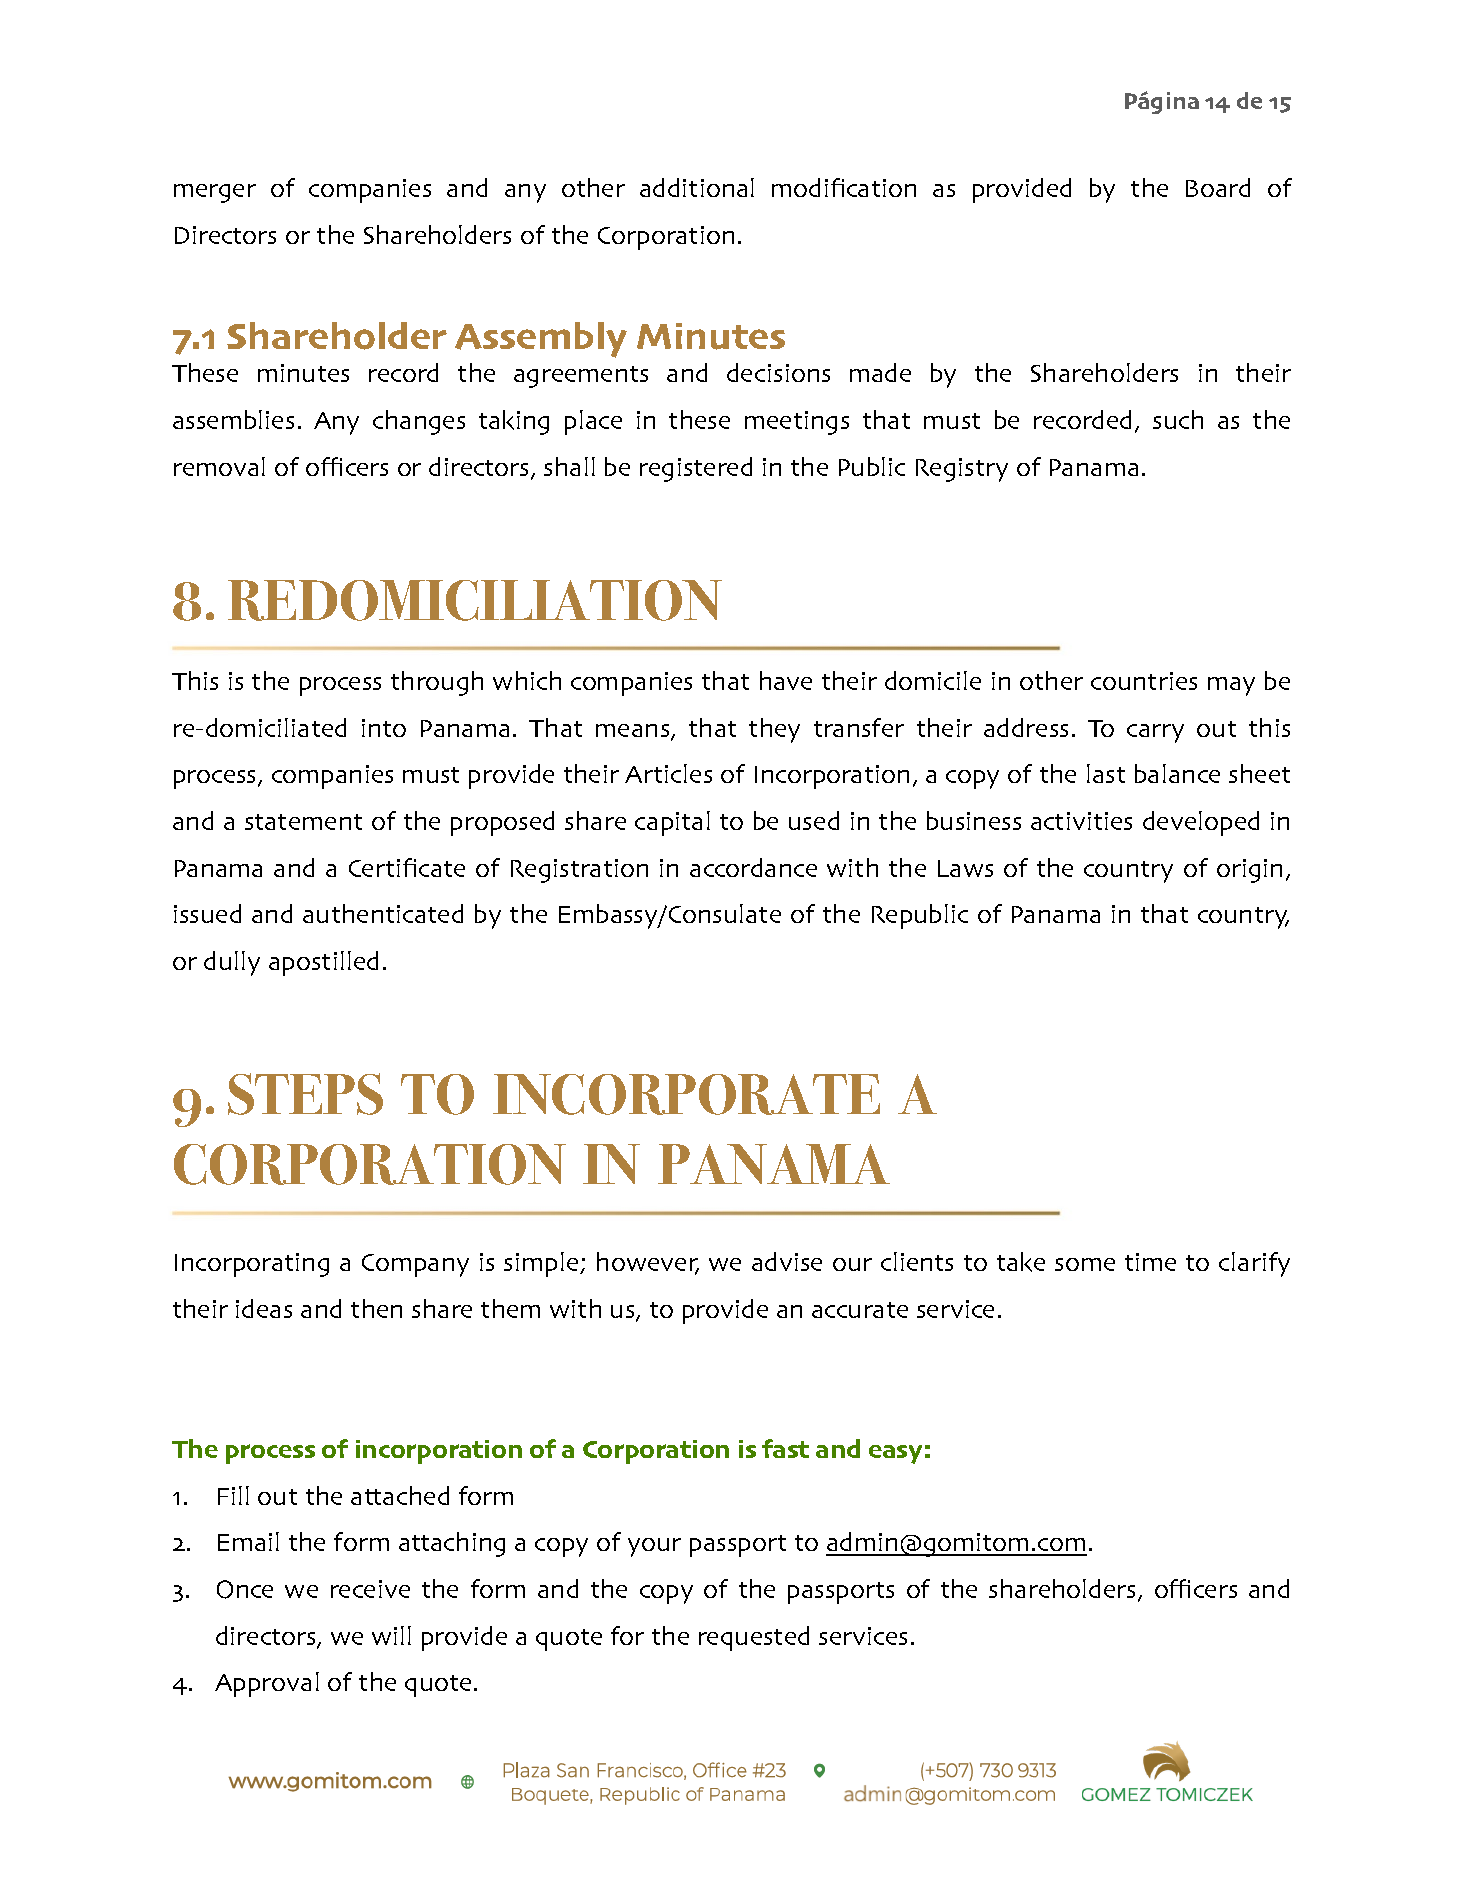 The width and height of the screenshot is (1464, 1895). Describe the element at coordinates (391, 1635) in the screenshot. I see `will` at that location.
